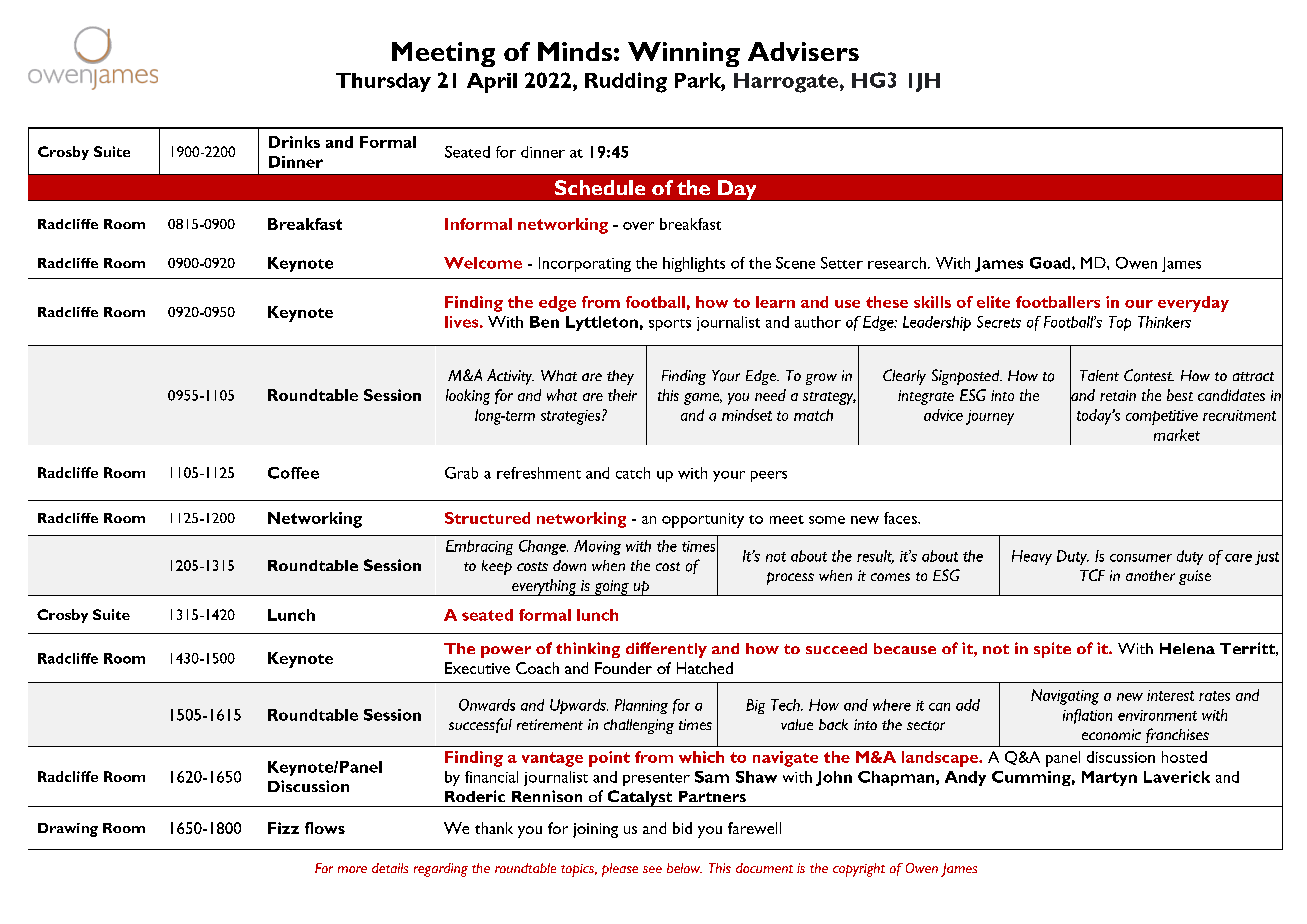  Describe the element at coordinates (694, 264) in the screenshot. I see `highlights` at that location.
